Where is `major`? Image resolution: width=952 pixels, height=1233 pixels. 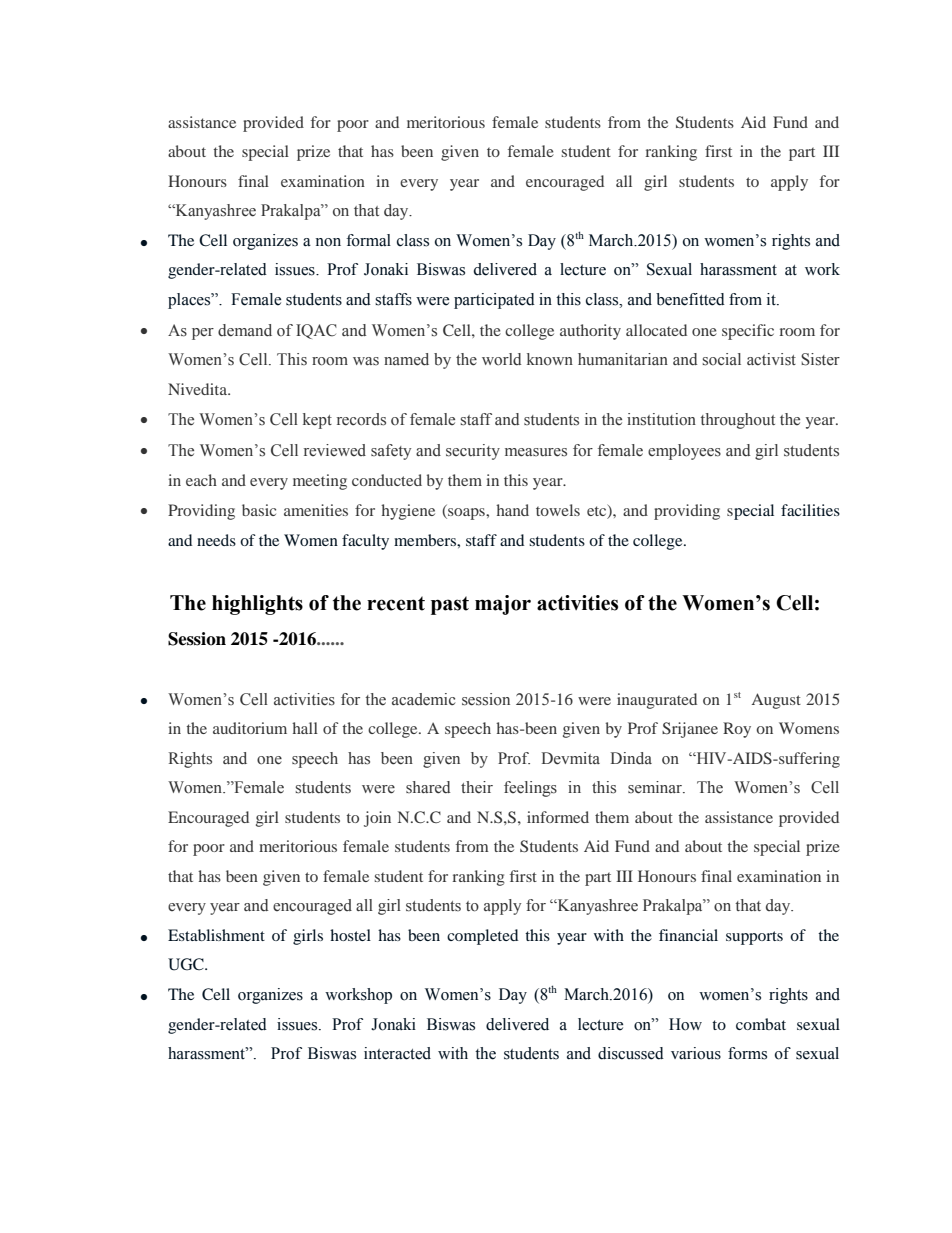
major is located at coordinates (503, 605).
